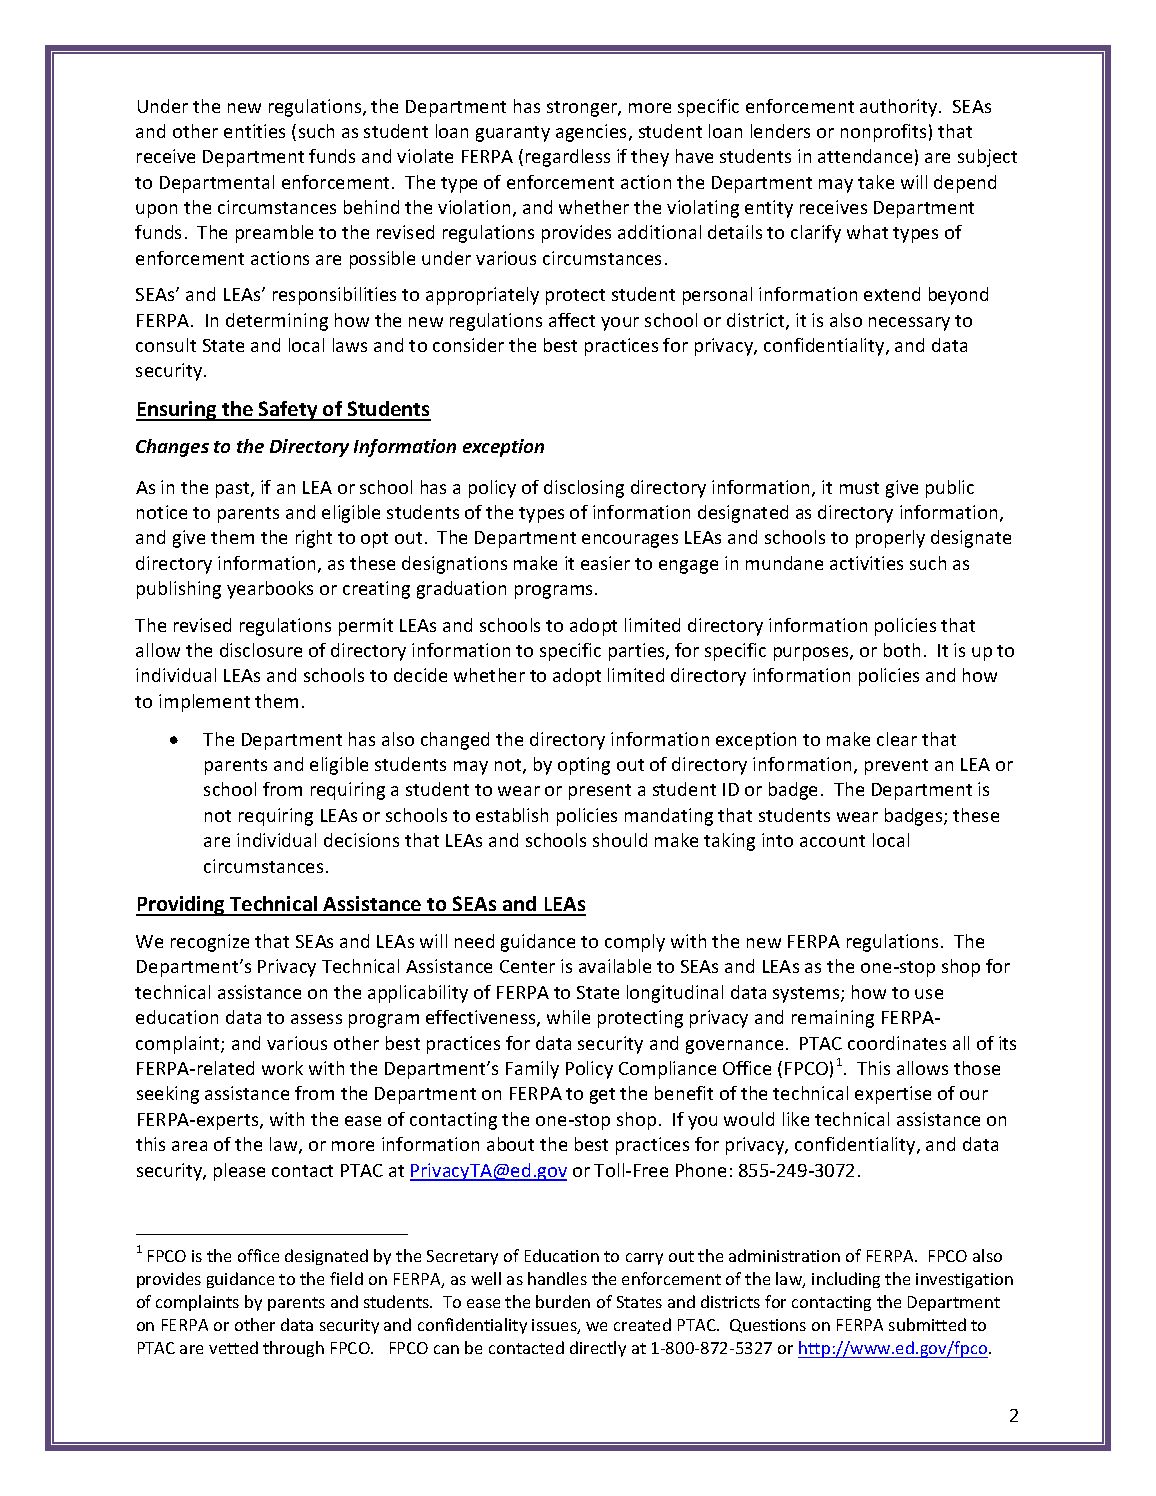  What do you see at coordinates (568, 158) in the screenshot?
I see `regardless` at bounding box center [568, 158].
